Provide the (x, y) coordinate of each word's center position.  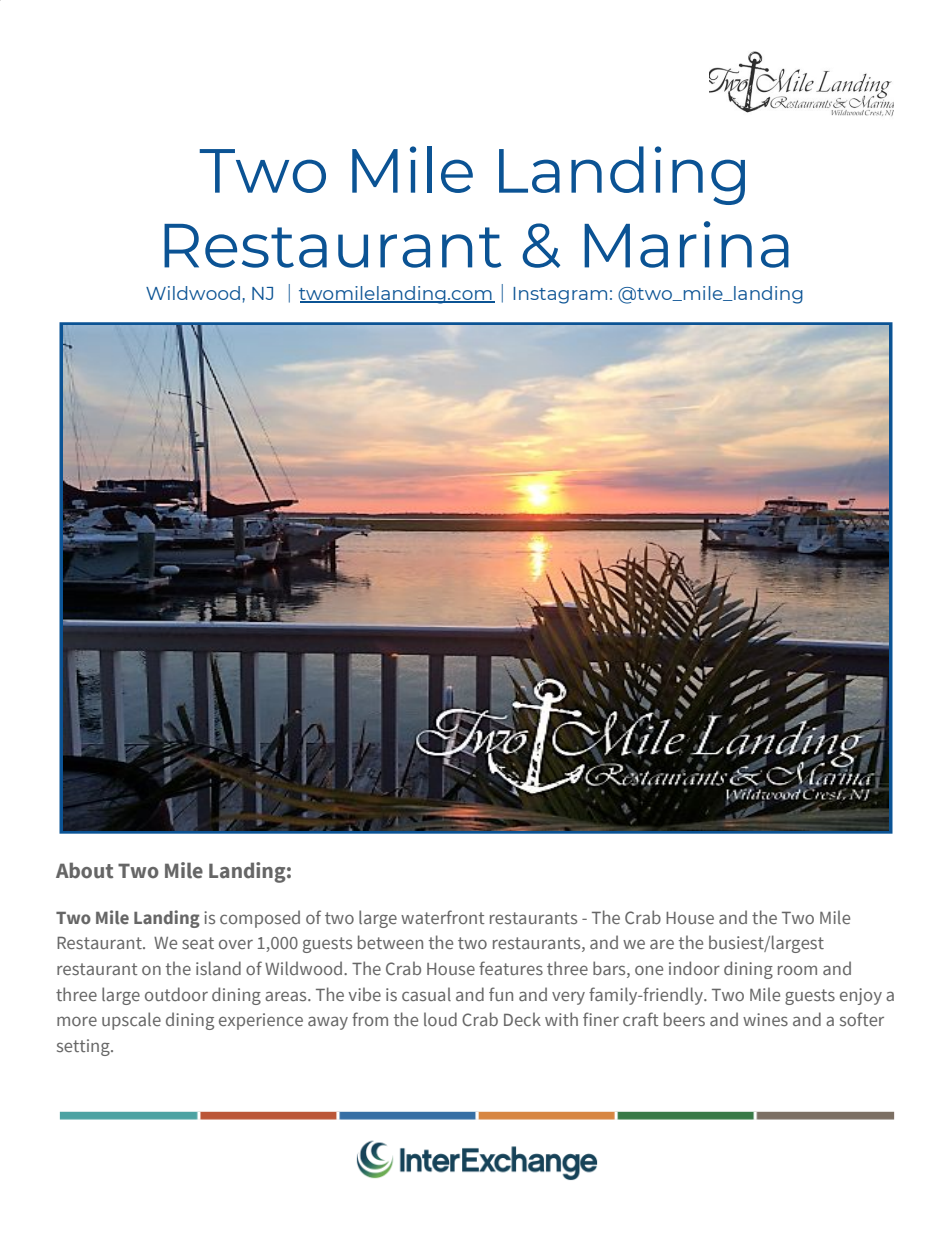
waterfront (443, 917)
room (797, 970)
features (511, 968)
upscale (131, 1021)
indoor (694, 968)
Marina (686, 244)
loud (440, 1019)
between (390, 942)
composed (260, 919)
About (84, 870)
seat (198, 943)
